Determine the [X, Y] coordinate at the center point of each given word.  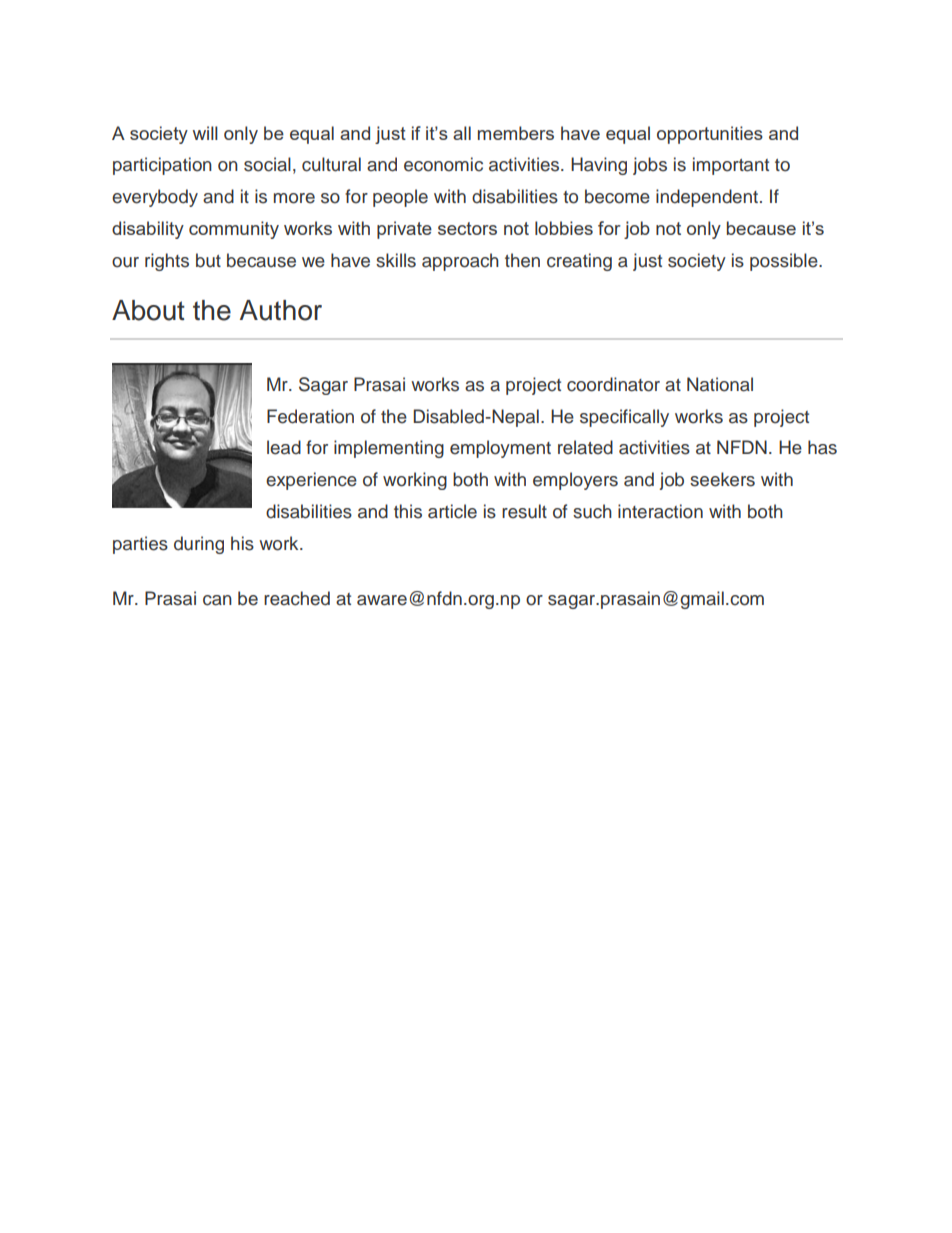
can [217, 600]
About [148, 310]
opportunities [710, 135]
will [205, 133]
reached [297, 598]
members [516, 133]
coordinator [613, 384]
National [720, 384]
